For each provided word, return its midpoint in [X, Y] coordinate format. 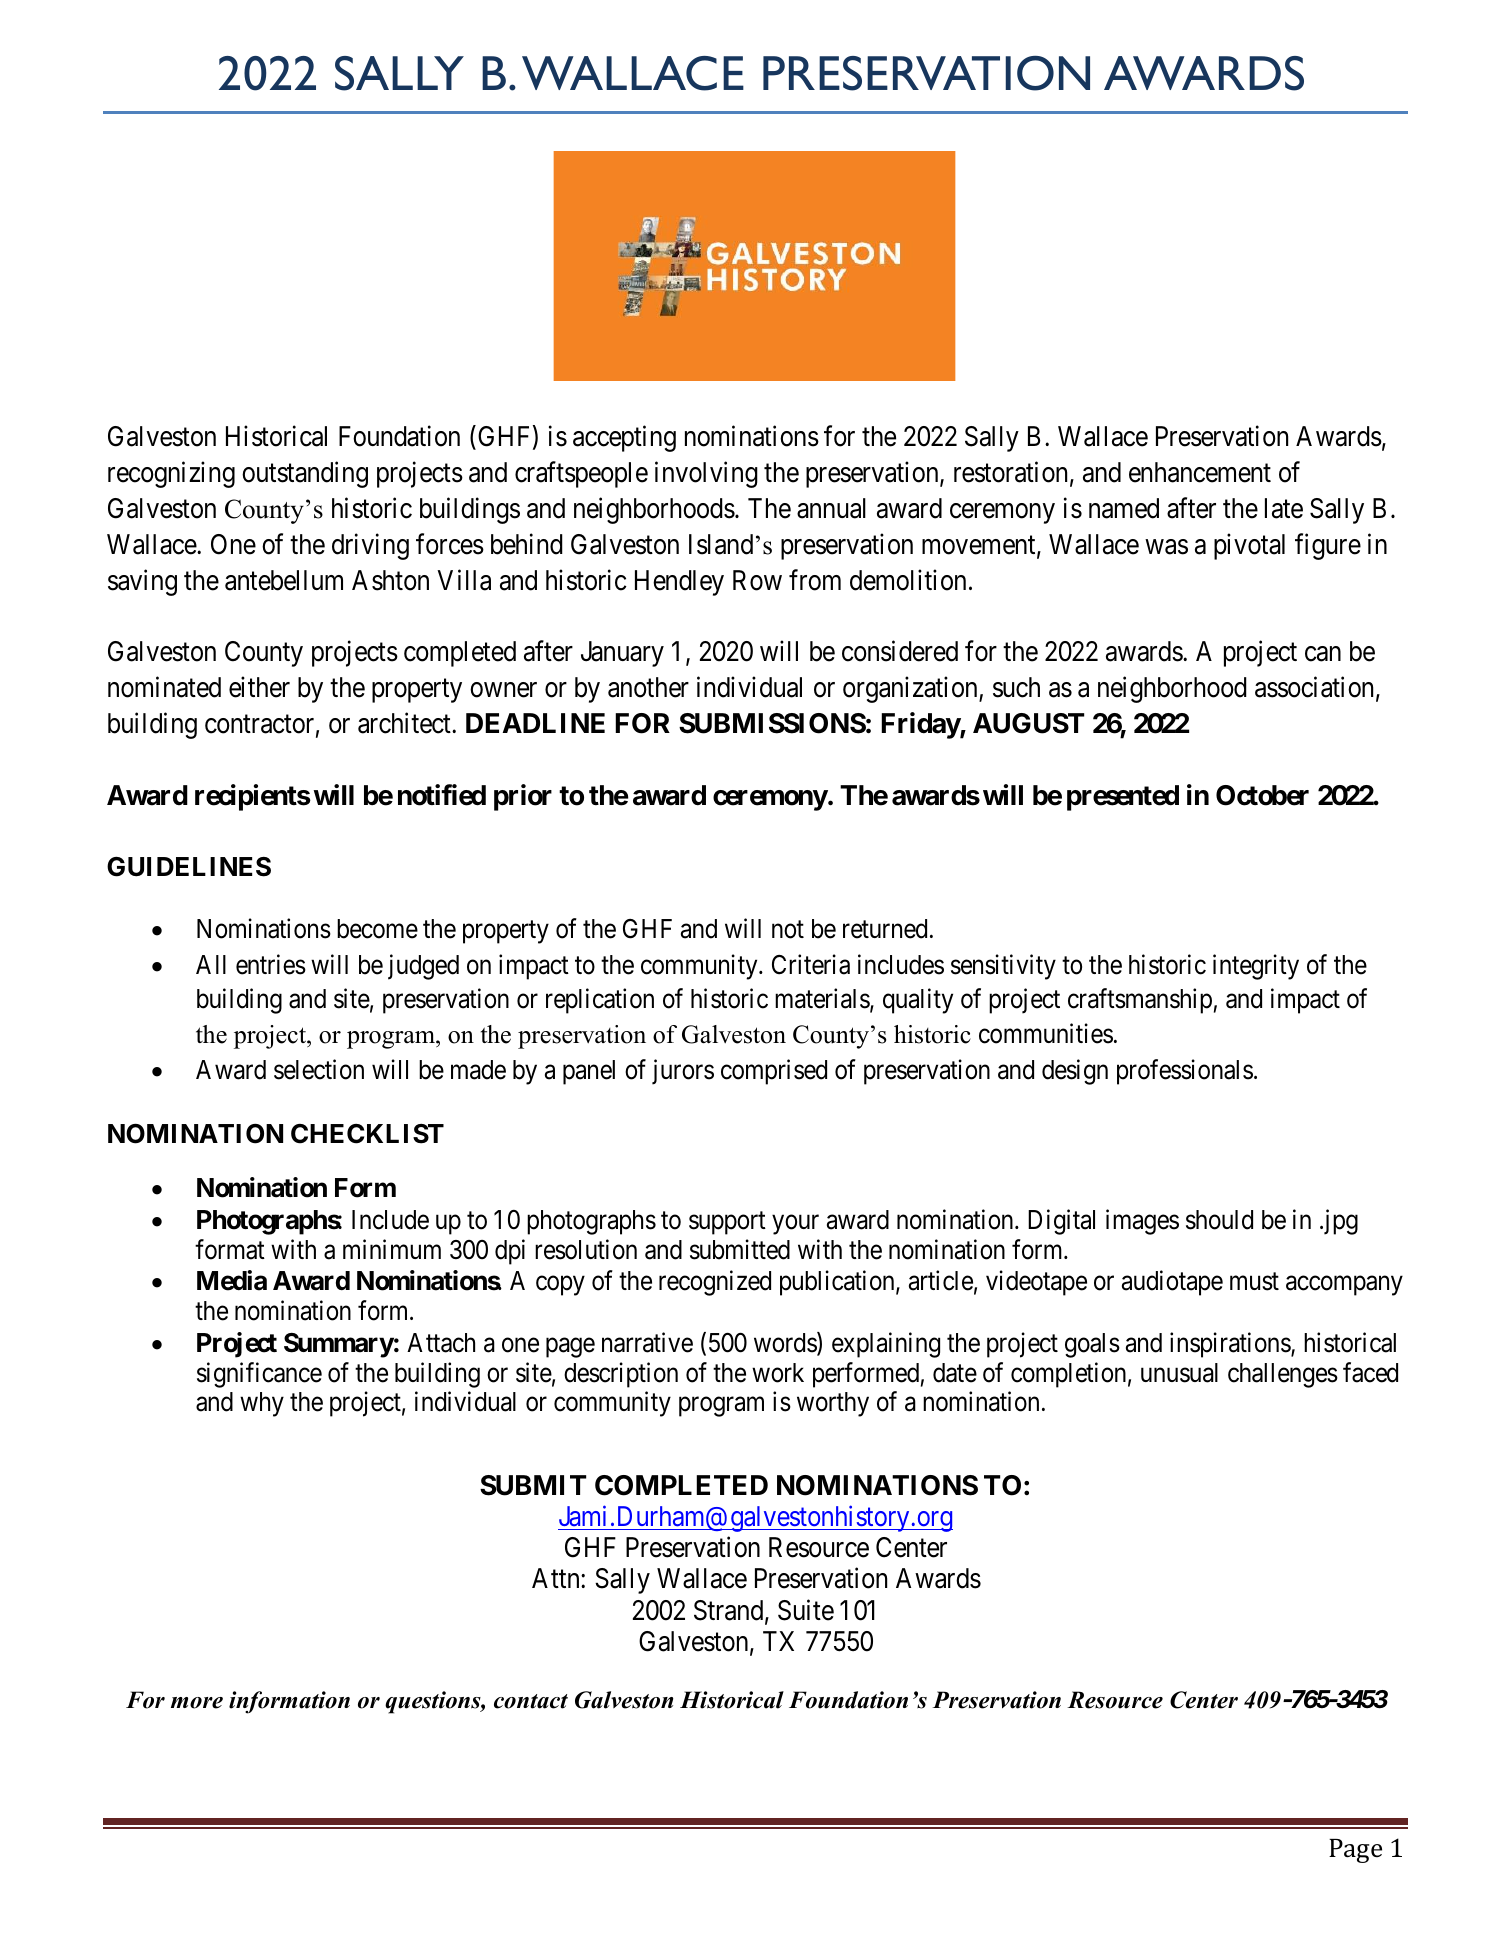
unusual [1179, 1373]
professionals [1185, 1072]
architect [405, 723]
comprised [774, 1072]
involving [706, 474]
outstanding [305, 474]
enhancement [1200, 472]
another [648, 687]
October [1262, 795]
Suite [806, 1610]
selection [319, 1069]
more [197, 1703]
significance [259, 1375]
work [778, 1373]
